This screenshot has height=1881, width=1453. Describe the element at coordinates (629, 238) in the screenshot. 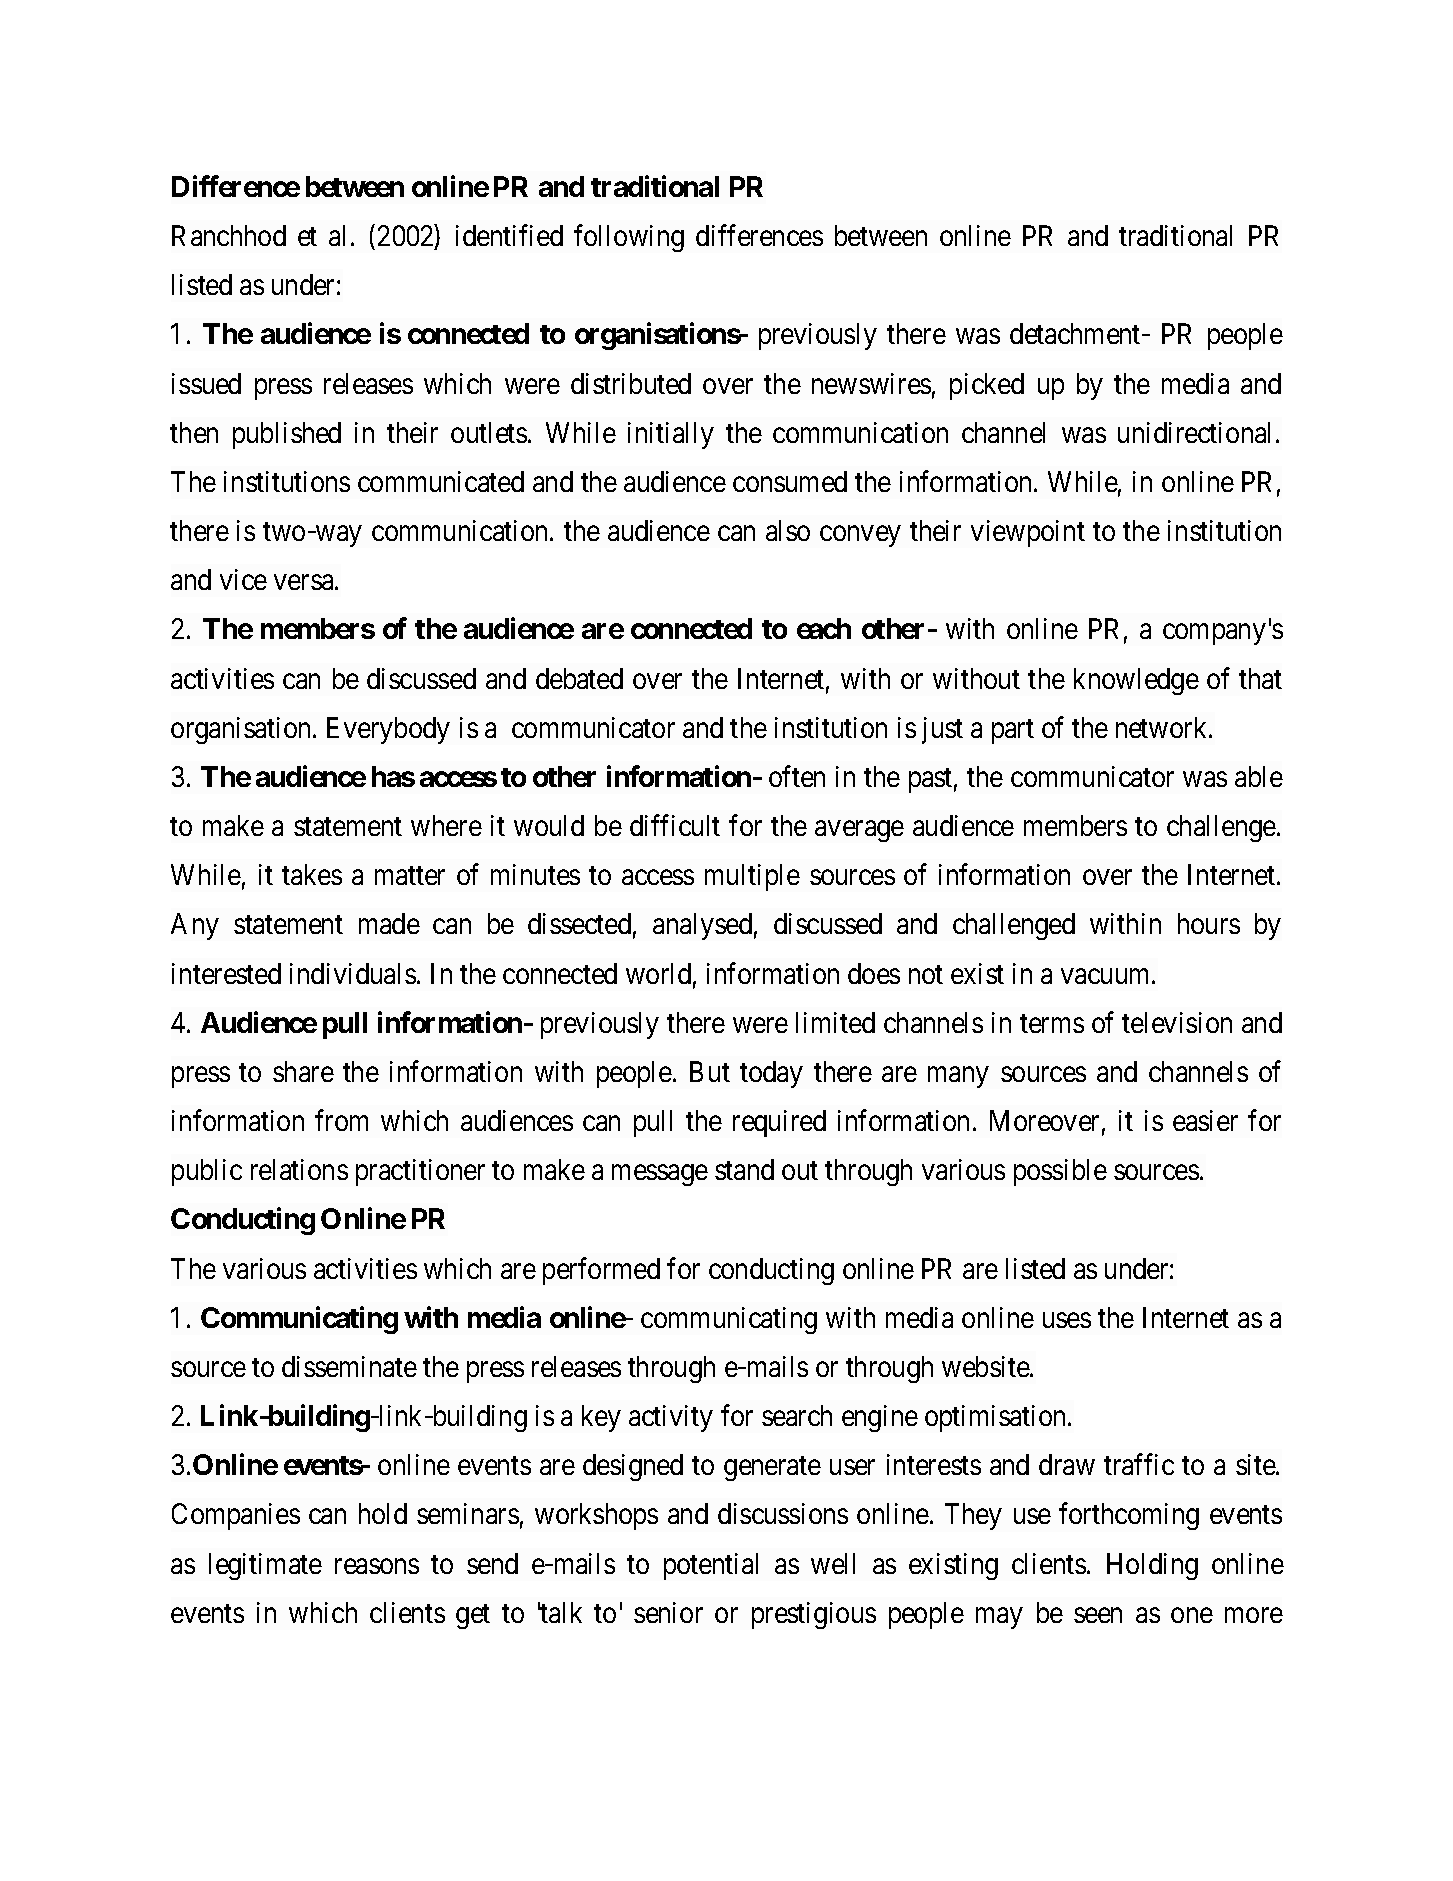

I see `following` at that location.
